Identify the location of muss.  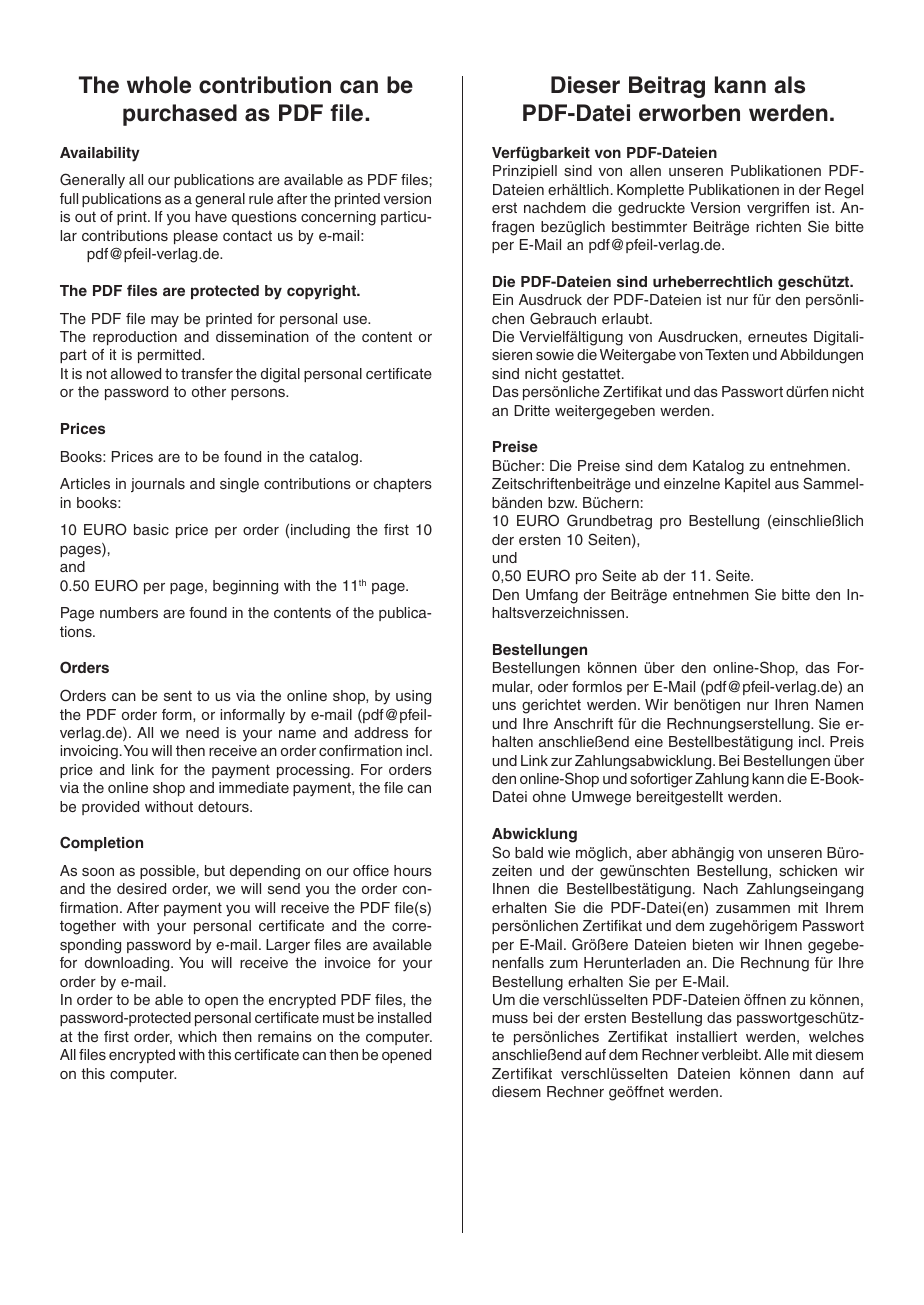
(510, 1019).
